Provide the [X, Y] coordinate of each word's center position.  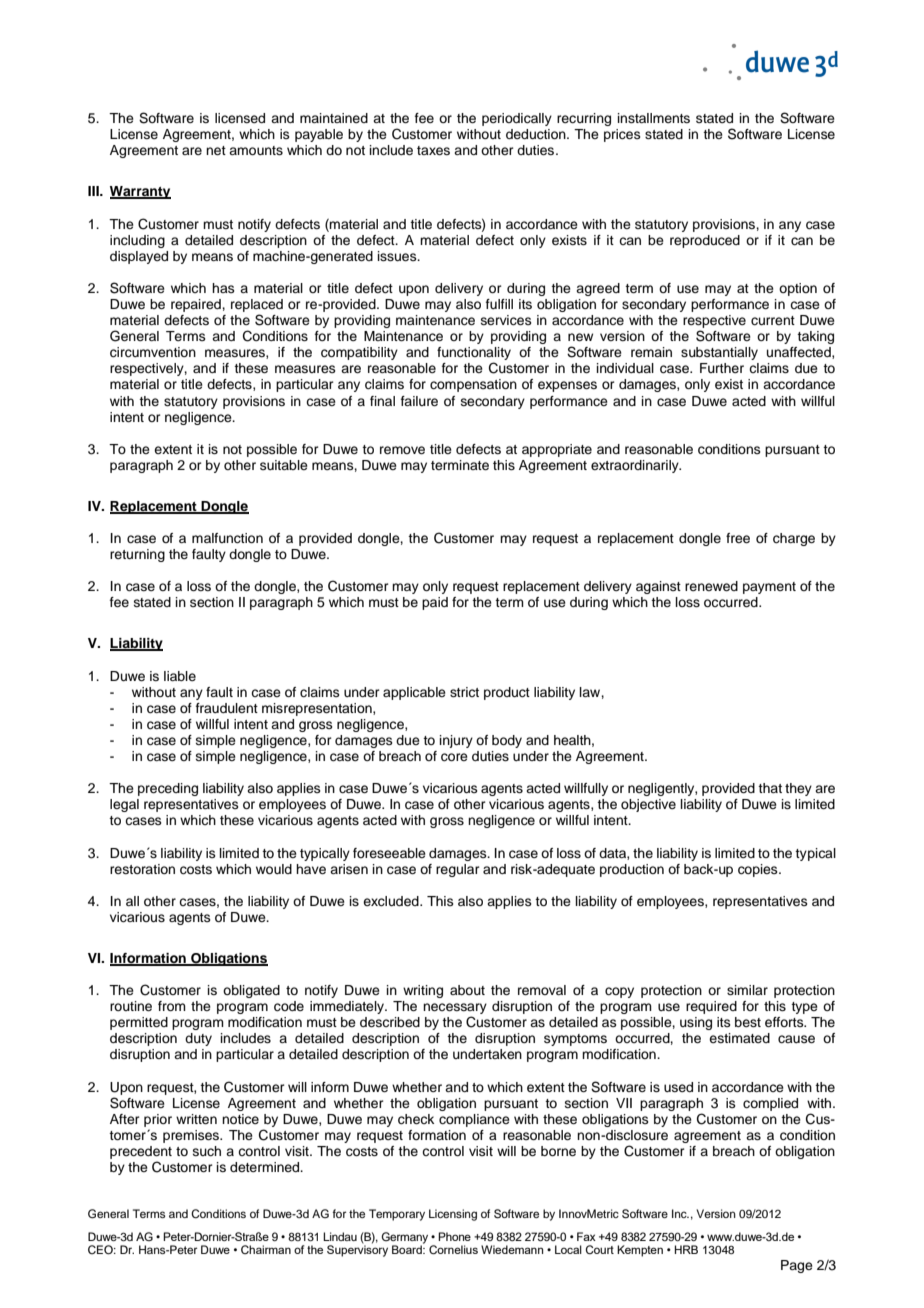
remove [402, 450]
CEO [101, 1250]
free [738, 538]
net [216, 150]
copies [759, 870]
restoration [142, 869]
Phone [454, 1236]
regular [458, 870]
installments [654, 118]
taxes [433, 150]
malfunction [227, 538]
